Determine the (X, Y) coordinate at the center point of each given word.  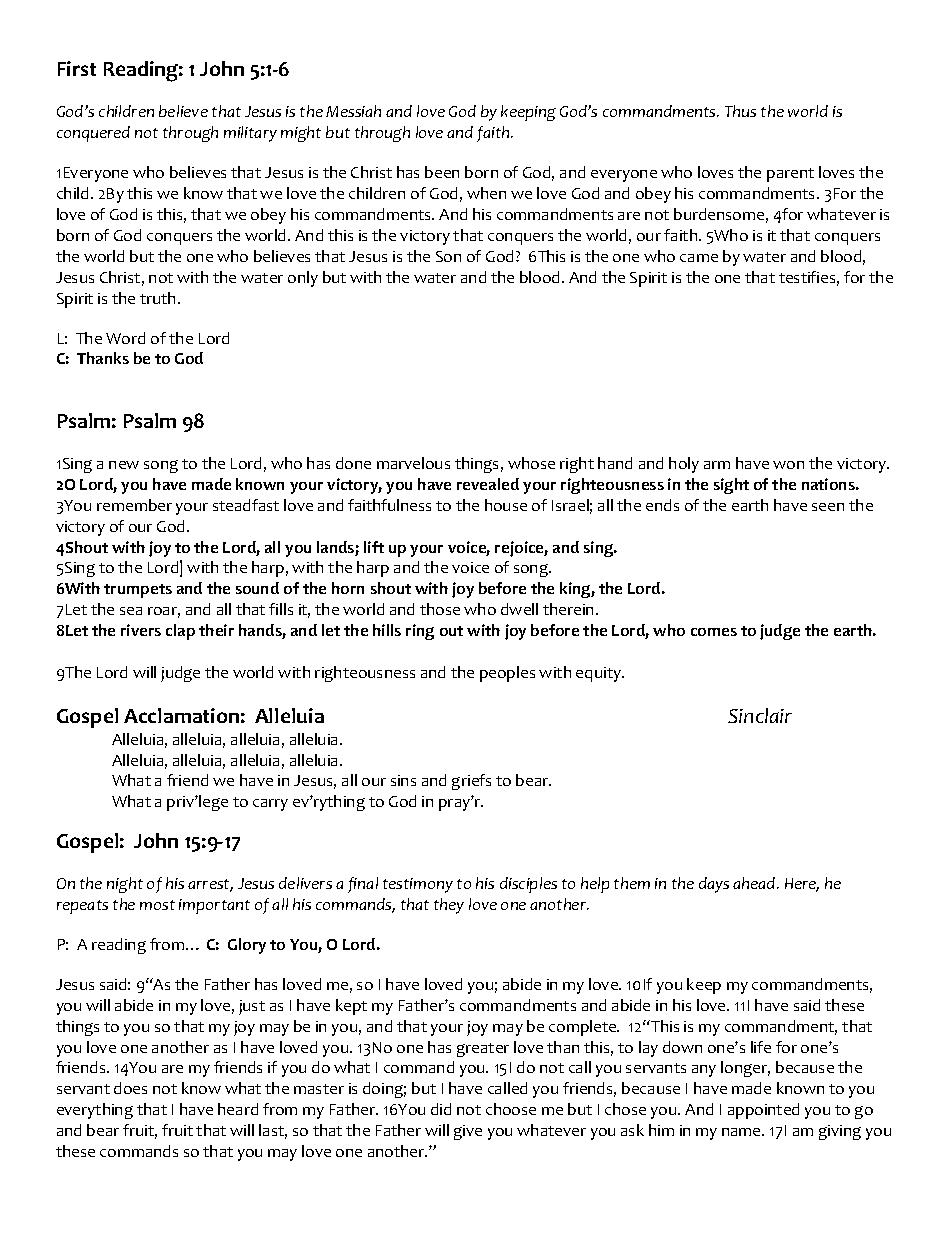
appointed (763, 1111)
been (442, 172)
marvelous (413, 463)
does (130, 1088)
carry (270, 805)
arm (717, 465)
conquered (93, 134)
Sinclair (760, 715)
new (124, 465)
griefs (471, 782)
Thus (740, 111)
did (441, 1109)
